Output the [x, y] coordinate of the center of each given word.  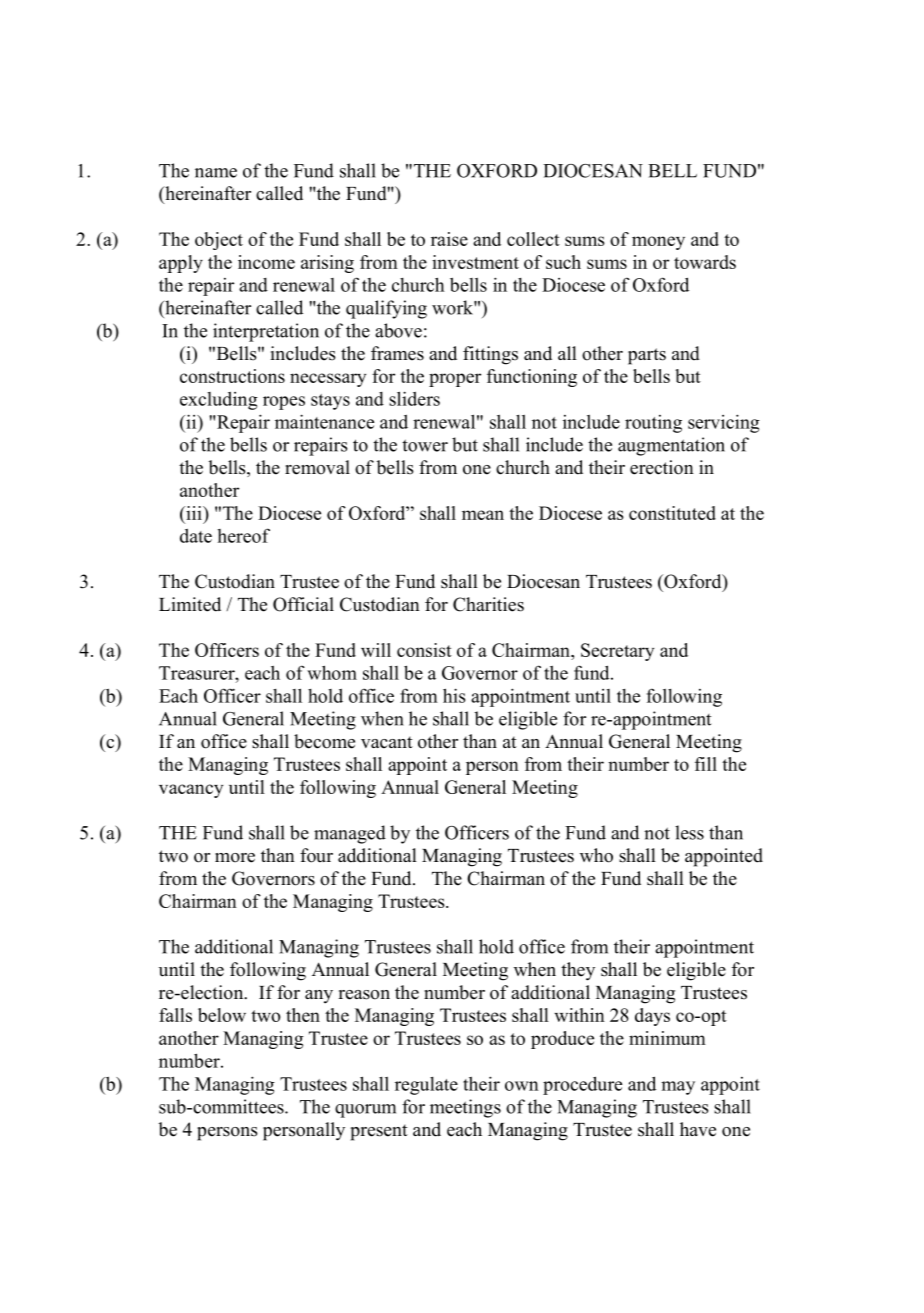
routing [653, 424]
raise [449, 239]
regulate [426, 1086]
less [689, 832]
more [235, 858]
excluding [219, 401]
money [658, 243]
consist [424, 650]
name [216, 173]
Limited [190, 604]
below [222, 1015]
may [678, 1088]
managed [350, 834]
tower [425, 445]
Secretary [617, 652]
